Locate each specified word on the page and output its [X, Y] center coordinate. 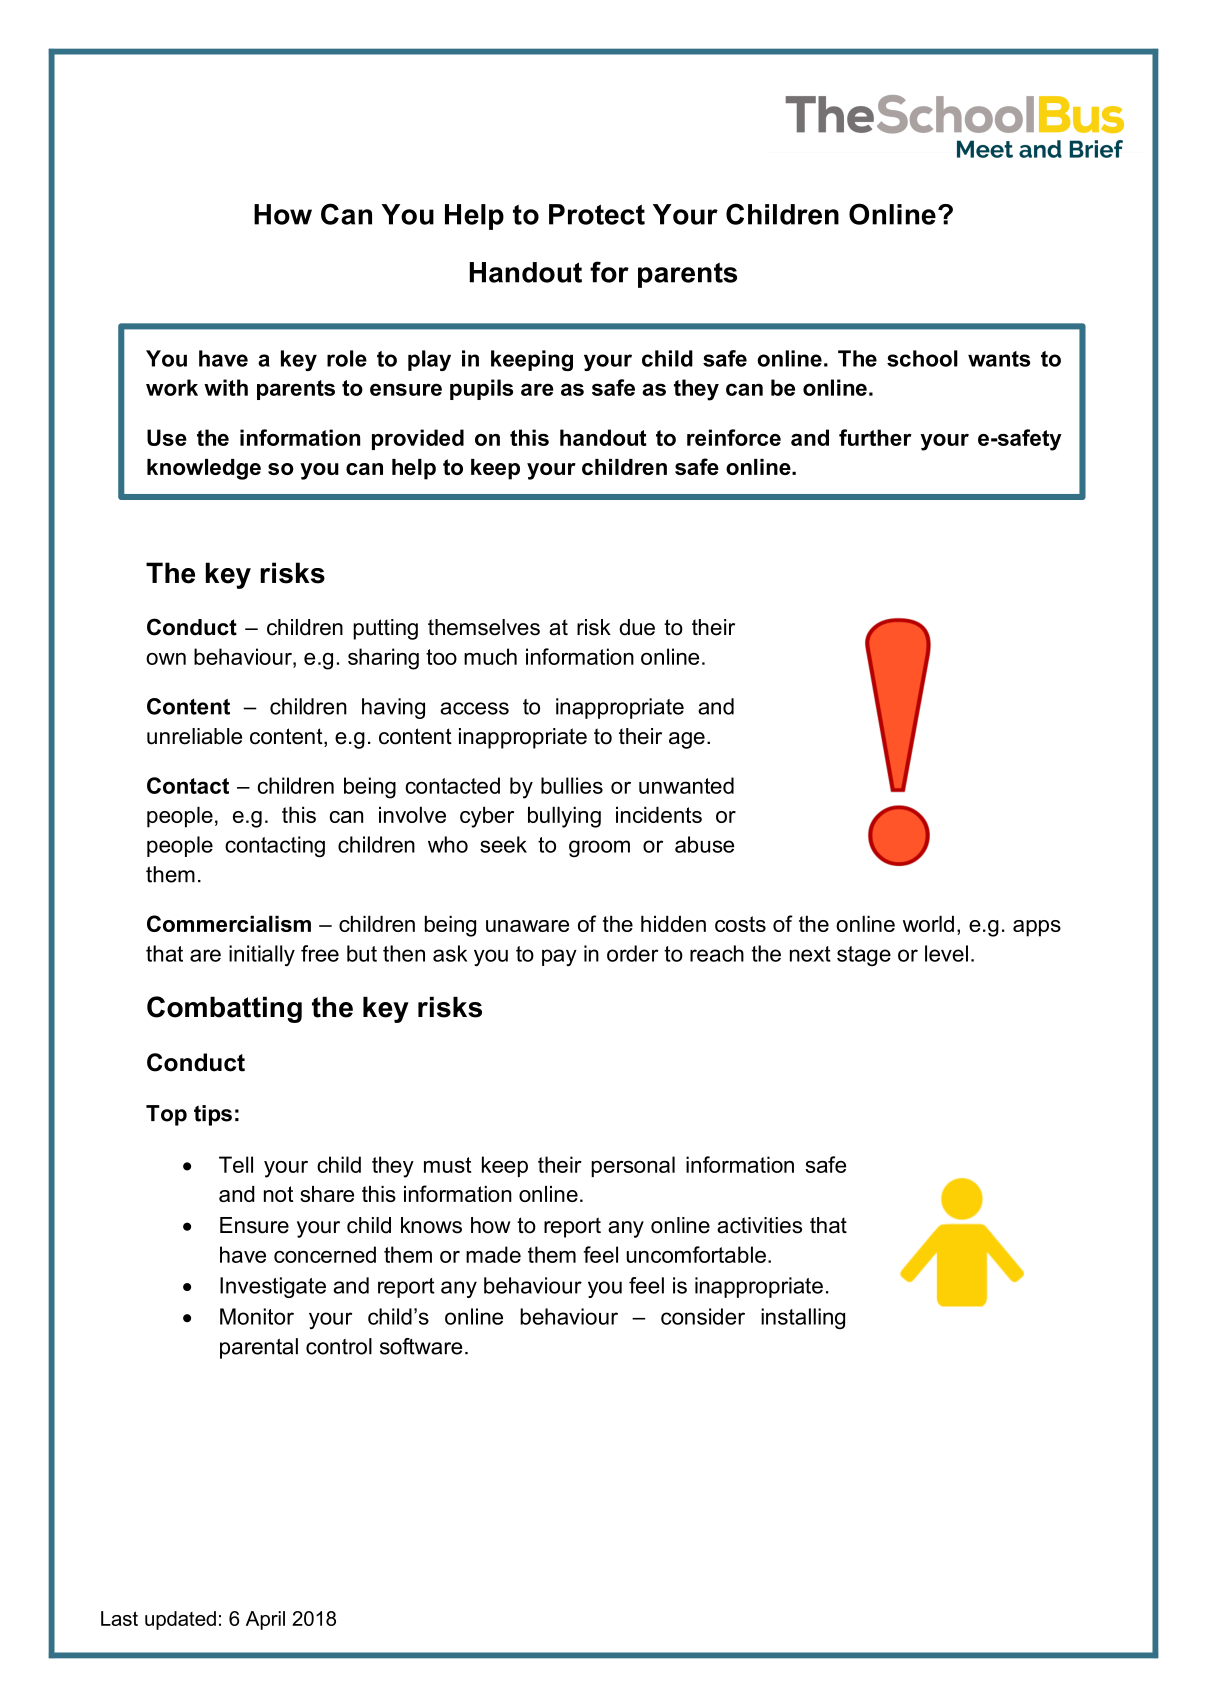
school [922, 358]
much [490, 656]
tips [213, 1115]
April [265, 1620]
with [226, 387]
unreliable [194, 736]
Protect [597, 214]
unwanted [686, 785]
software [421, 1346]
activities [759, 1225]
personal [633, 1166]
